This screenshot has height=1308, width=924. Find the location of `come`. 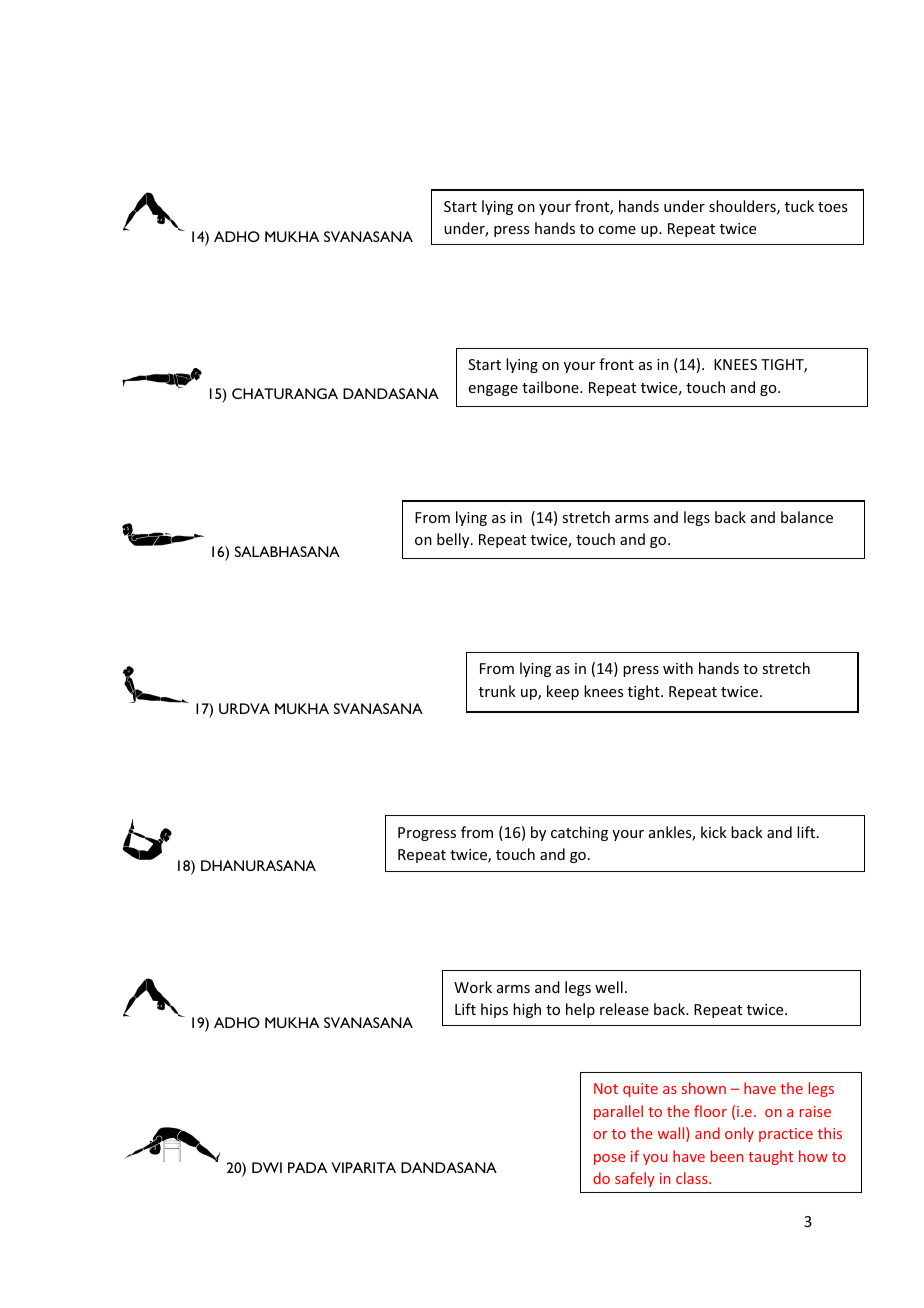

come is located at coordinates (617, 230).
